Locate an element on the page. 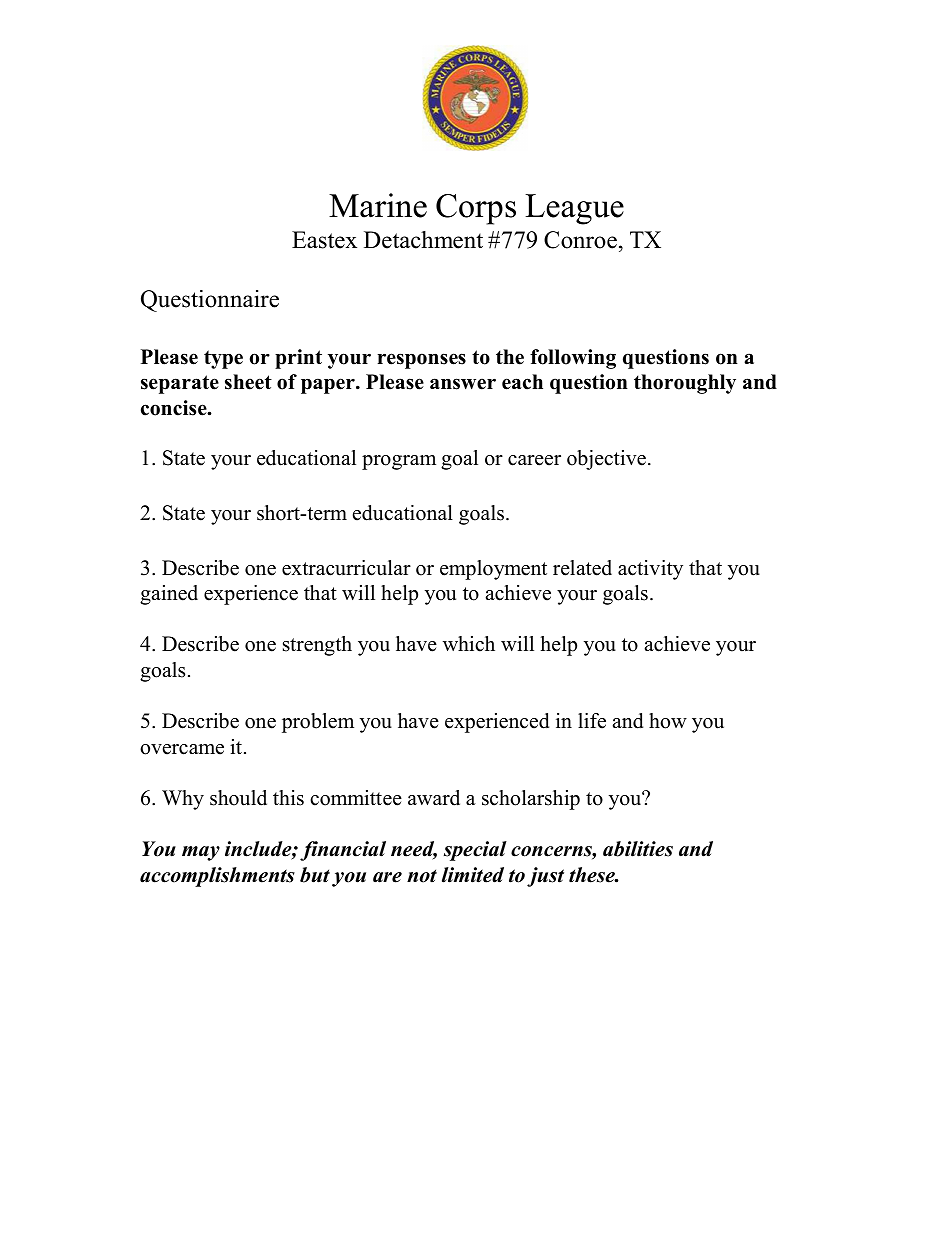  employment is located at coordinates (493, 570).
